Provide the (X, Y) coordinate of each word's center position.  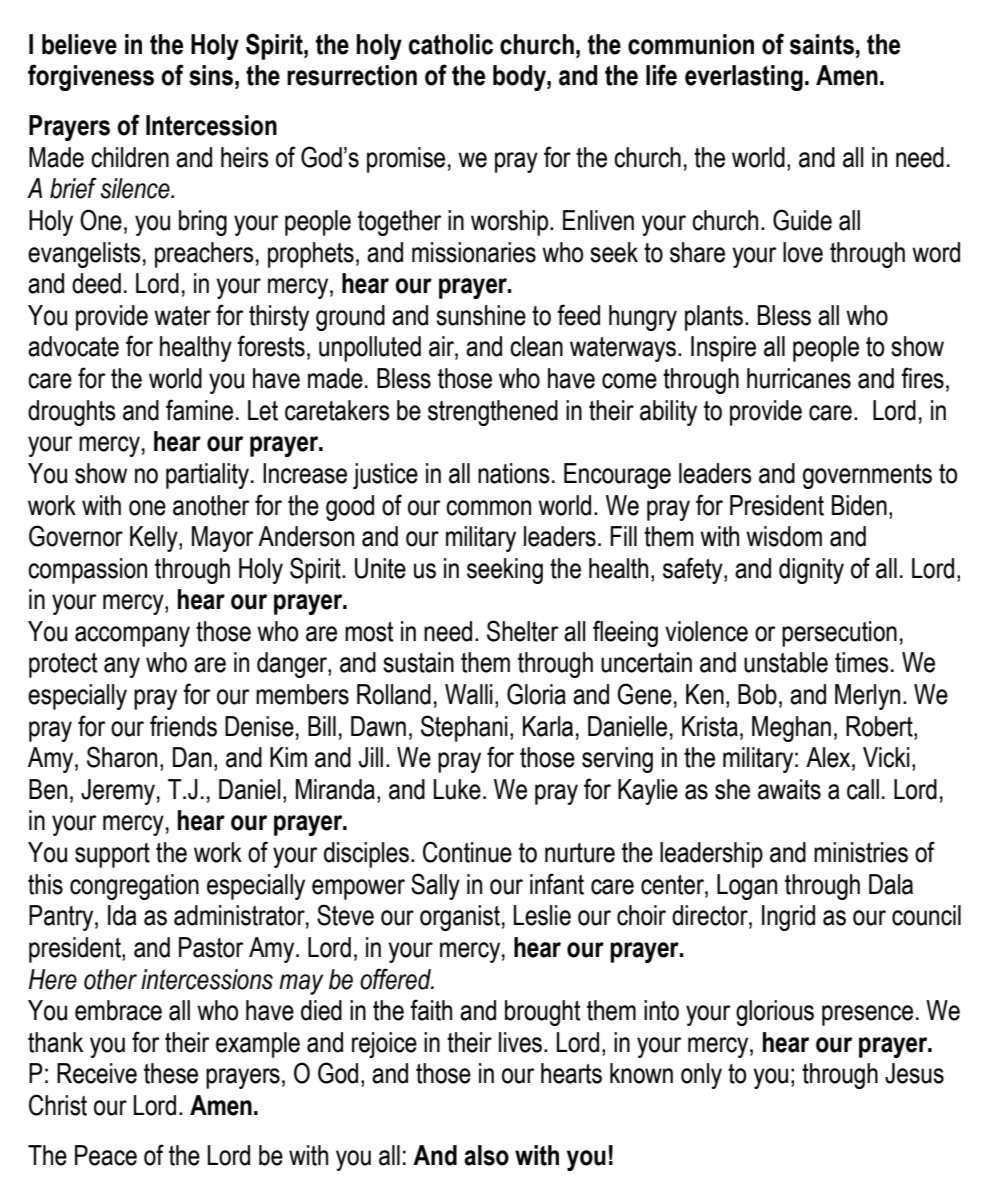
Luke (457, 789)
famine (199, 410)
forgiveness (91, 77)
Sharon (122, 757)
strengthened (493, 413)
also (486, 1155)
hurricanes (799, 378)
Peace (106, 1155)
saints (822, 44)
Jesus (914, 1073)
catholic (451, 44)
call (863, 789)
